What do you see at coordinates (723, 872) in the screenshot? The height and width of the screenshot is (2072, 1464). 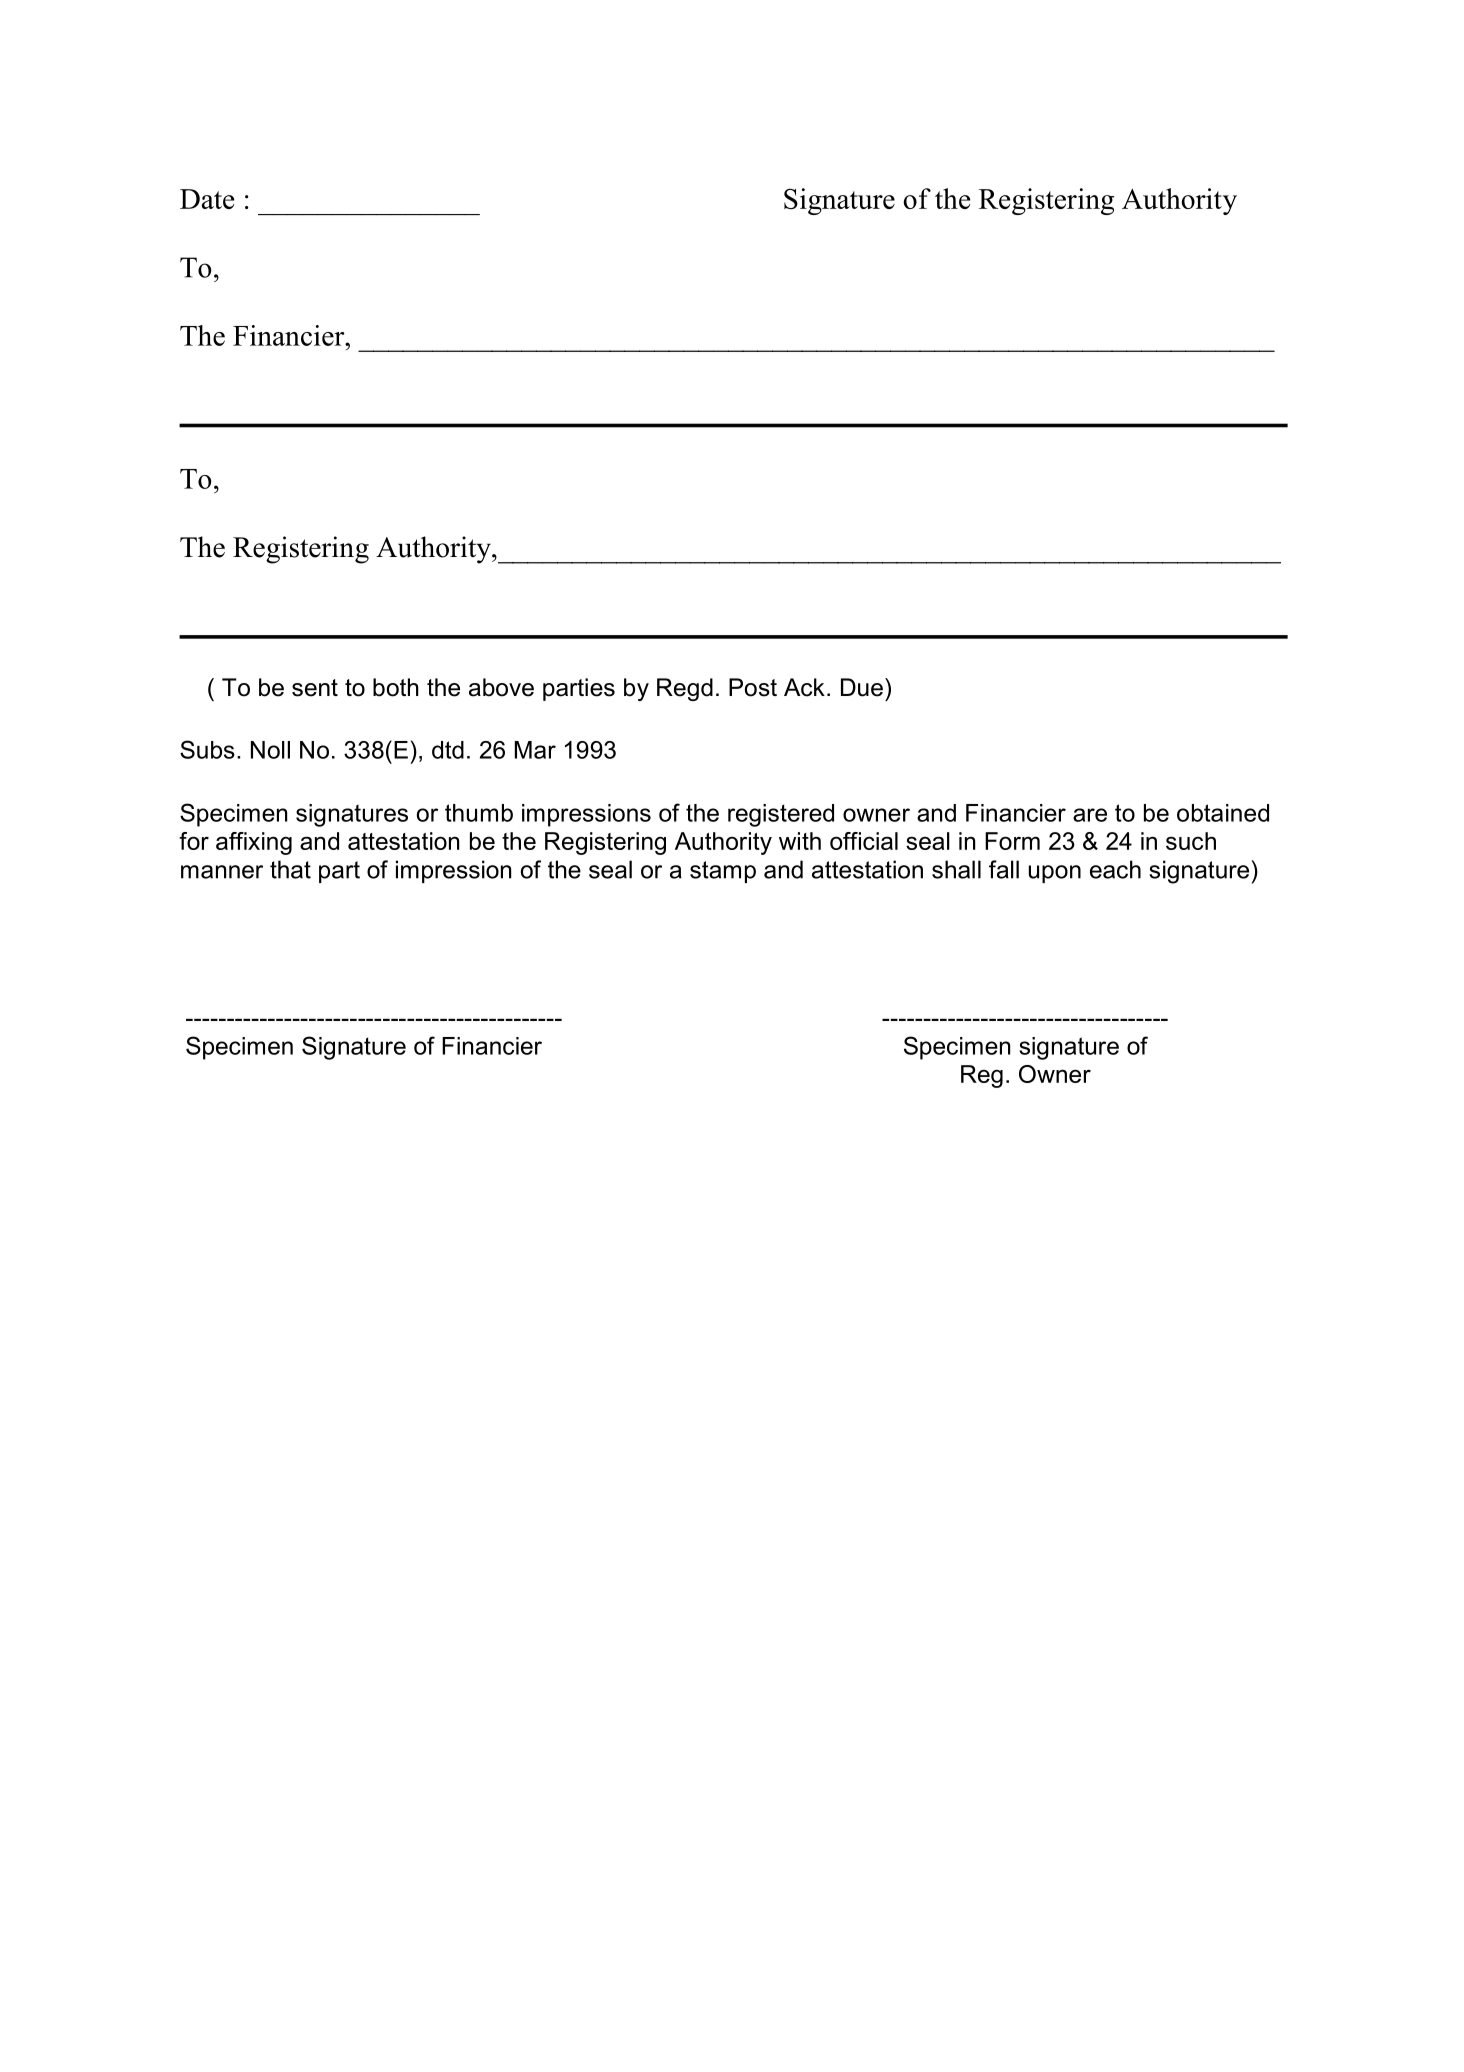 I see `stamp` at bounding box center [723, 872].
